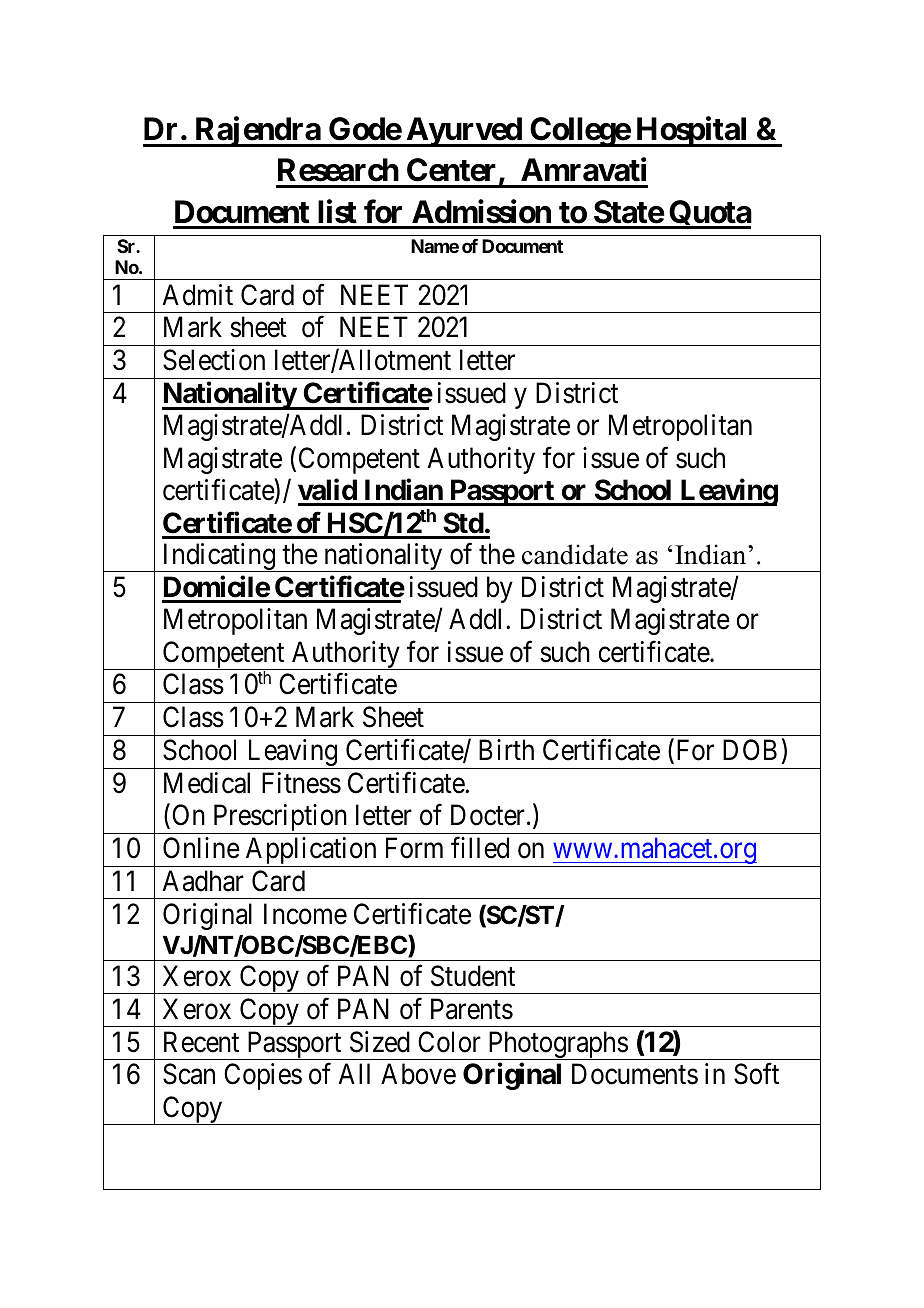 The height and width of the image is (1308, 924). What do you see at coordinates (201, 1042) in the image?
I see `Recent` at bounding box center [201, 1042].
